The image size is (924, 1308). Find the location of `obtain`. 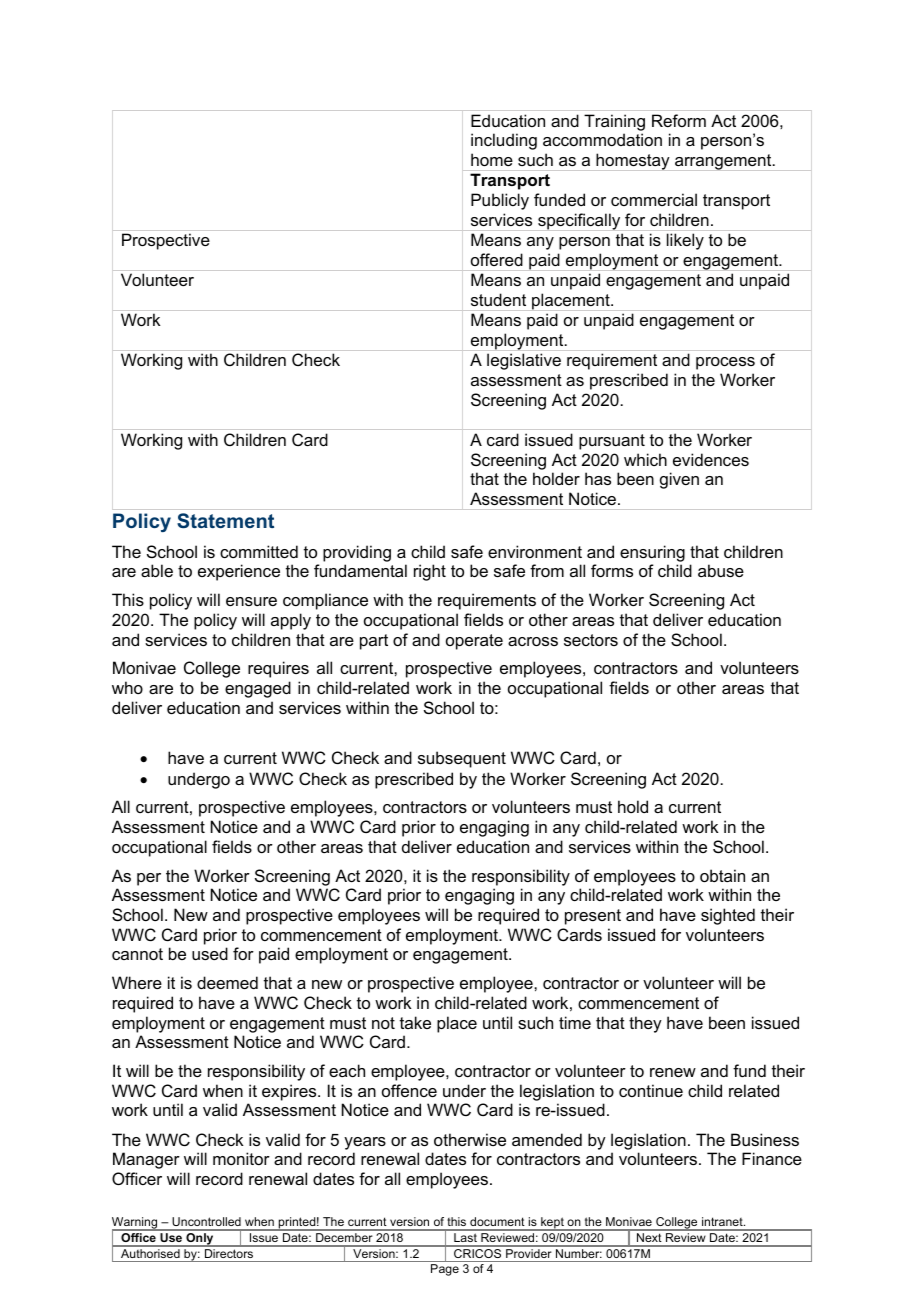

obtain is located at coordinates (722, 875).
